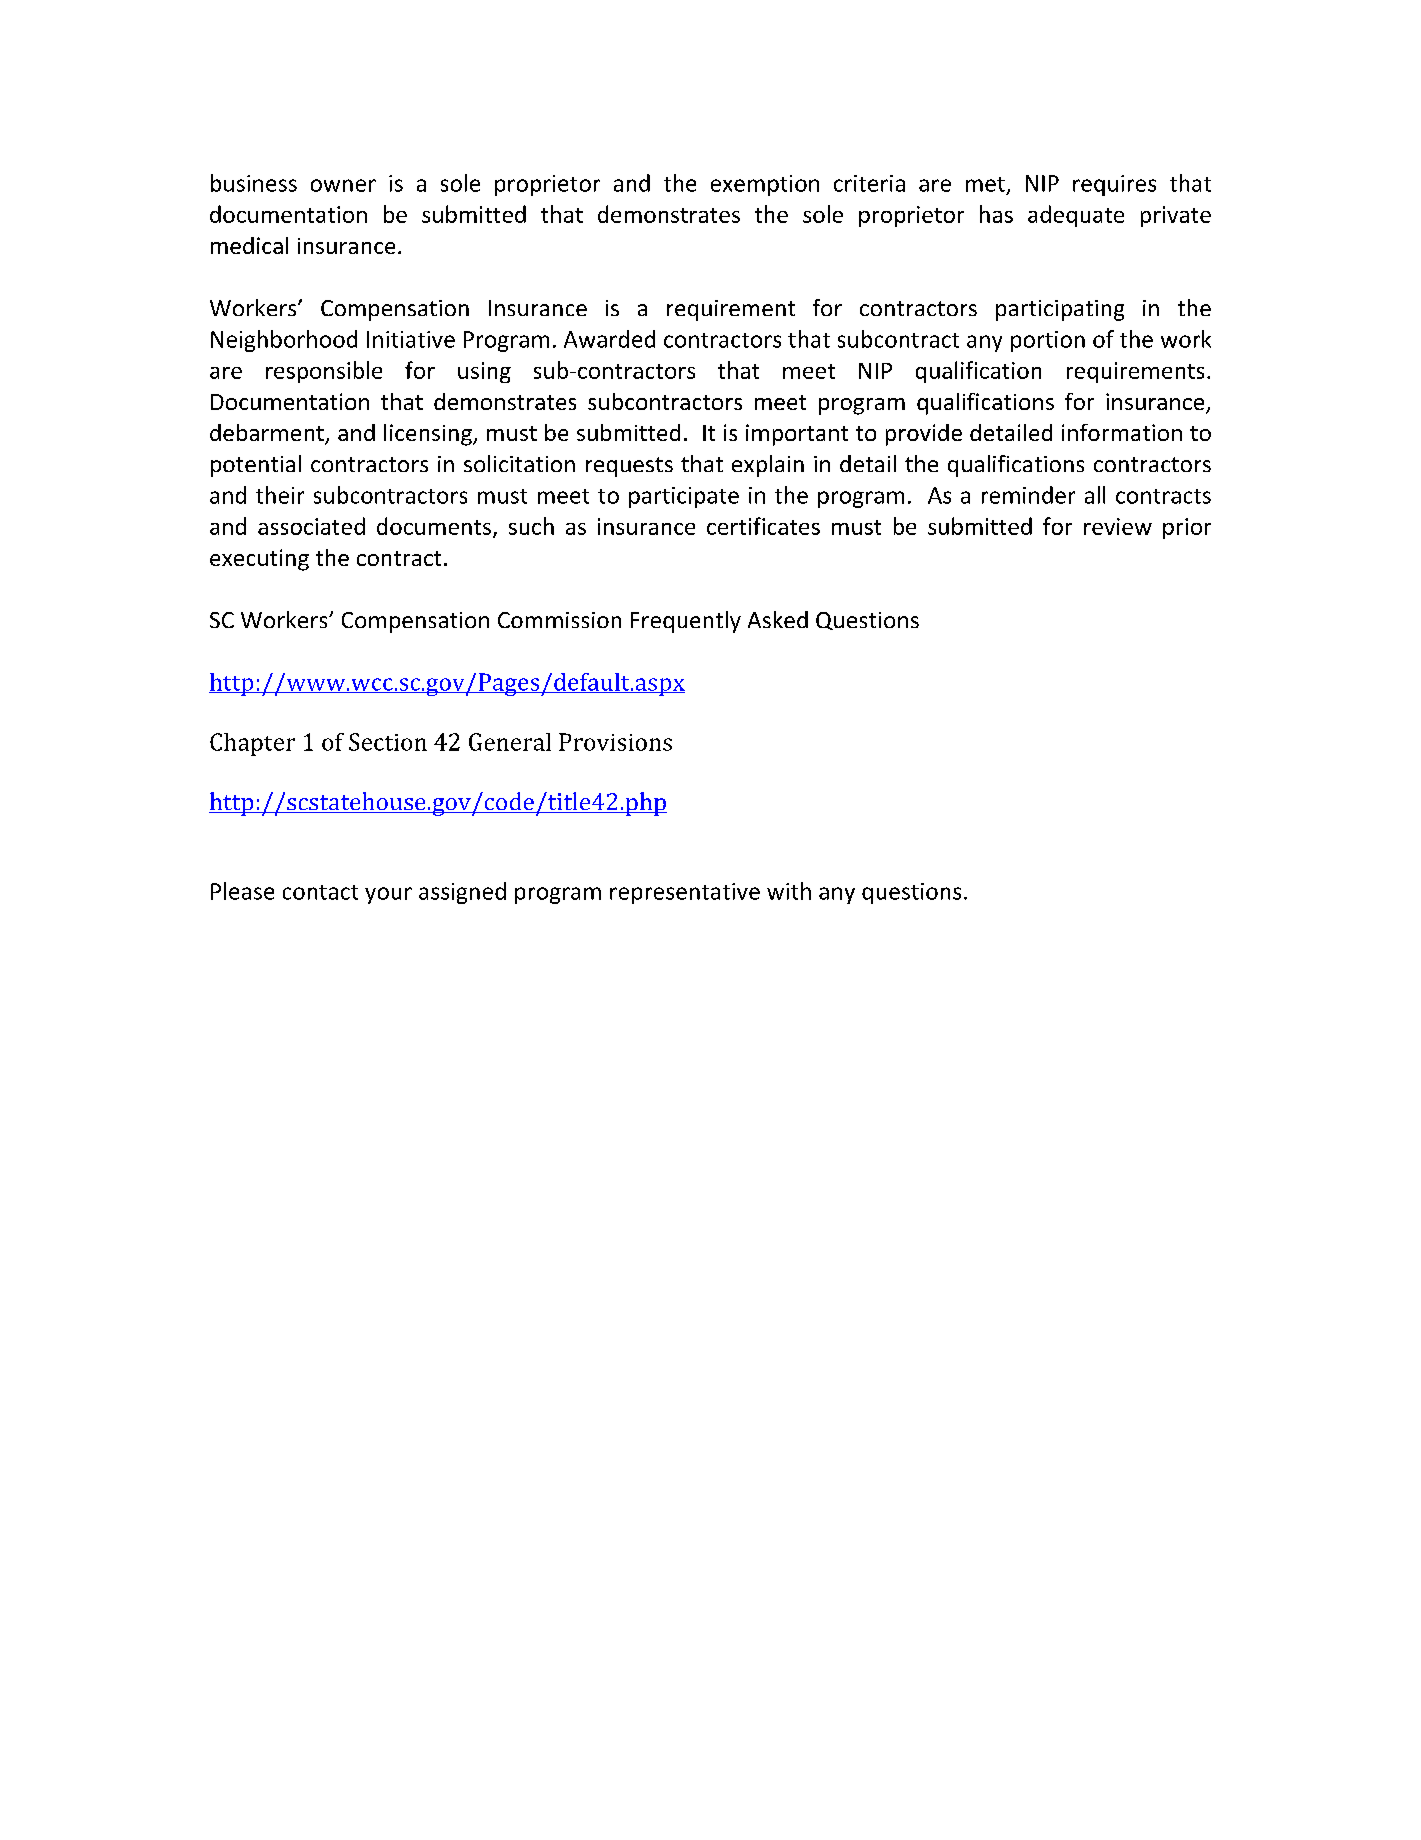  What do you see at coordinates (320, 892) in the page?
I see `contact` at bounding box center [320, 892].
